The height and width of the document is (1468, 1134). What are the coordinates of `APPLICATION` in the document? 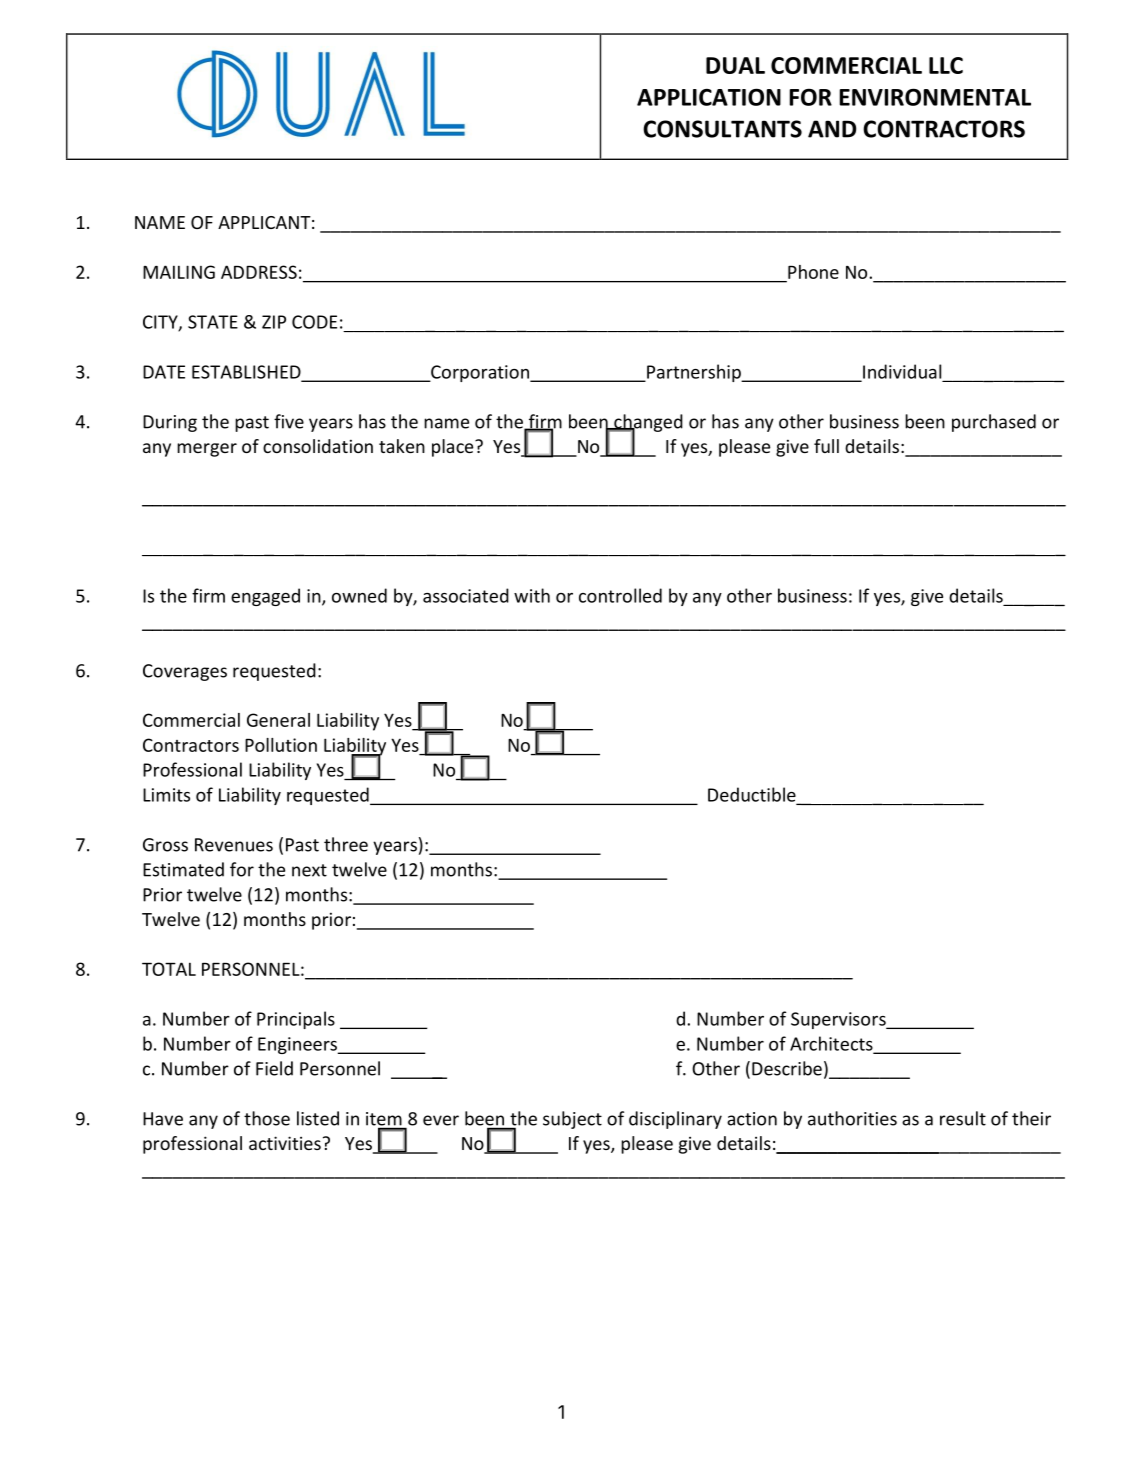 It's located at (709, 97).
